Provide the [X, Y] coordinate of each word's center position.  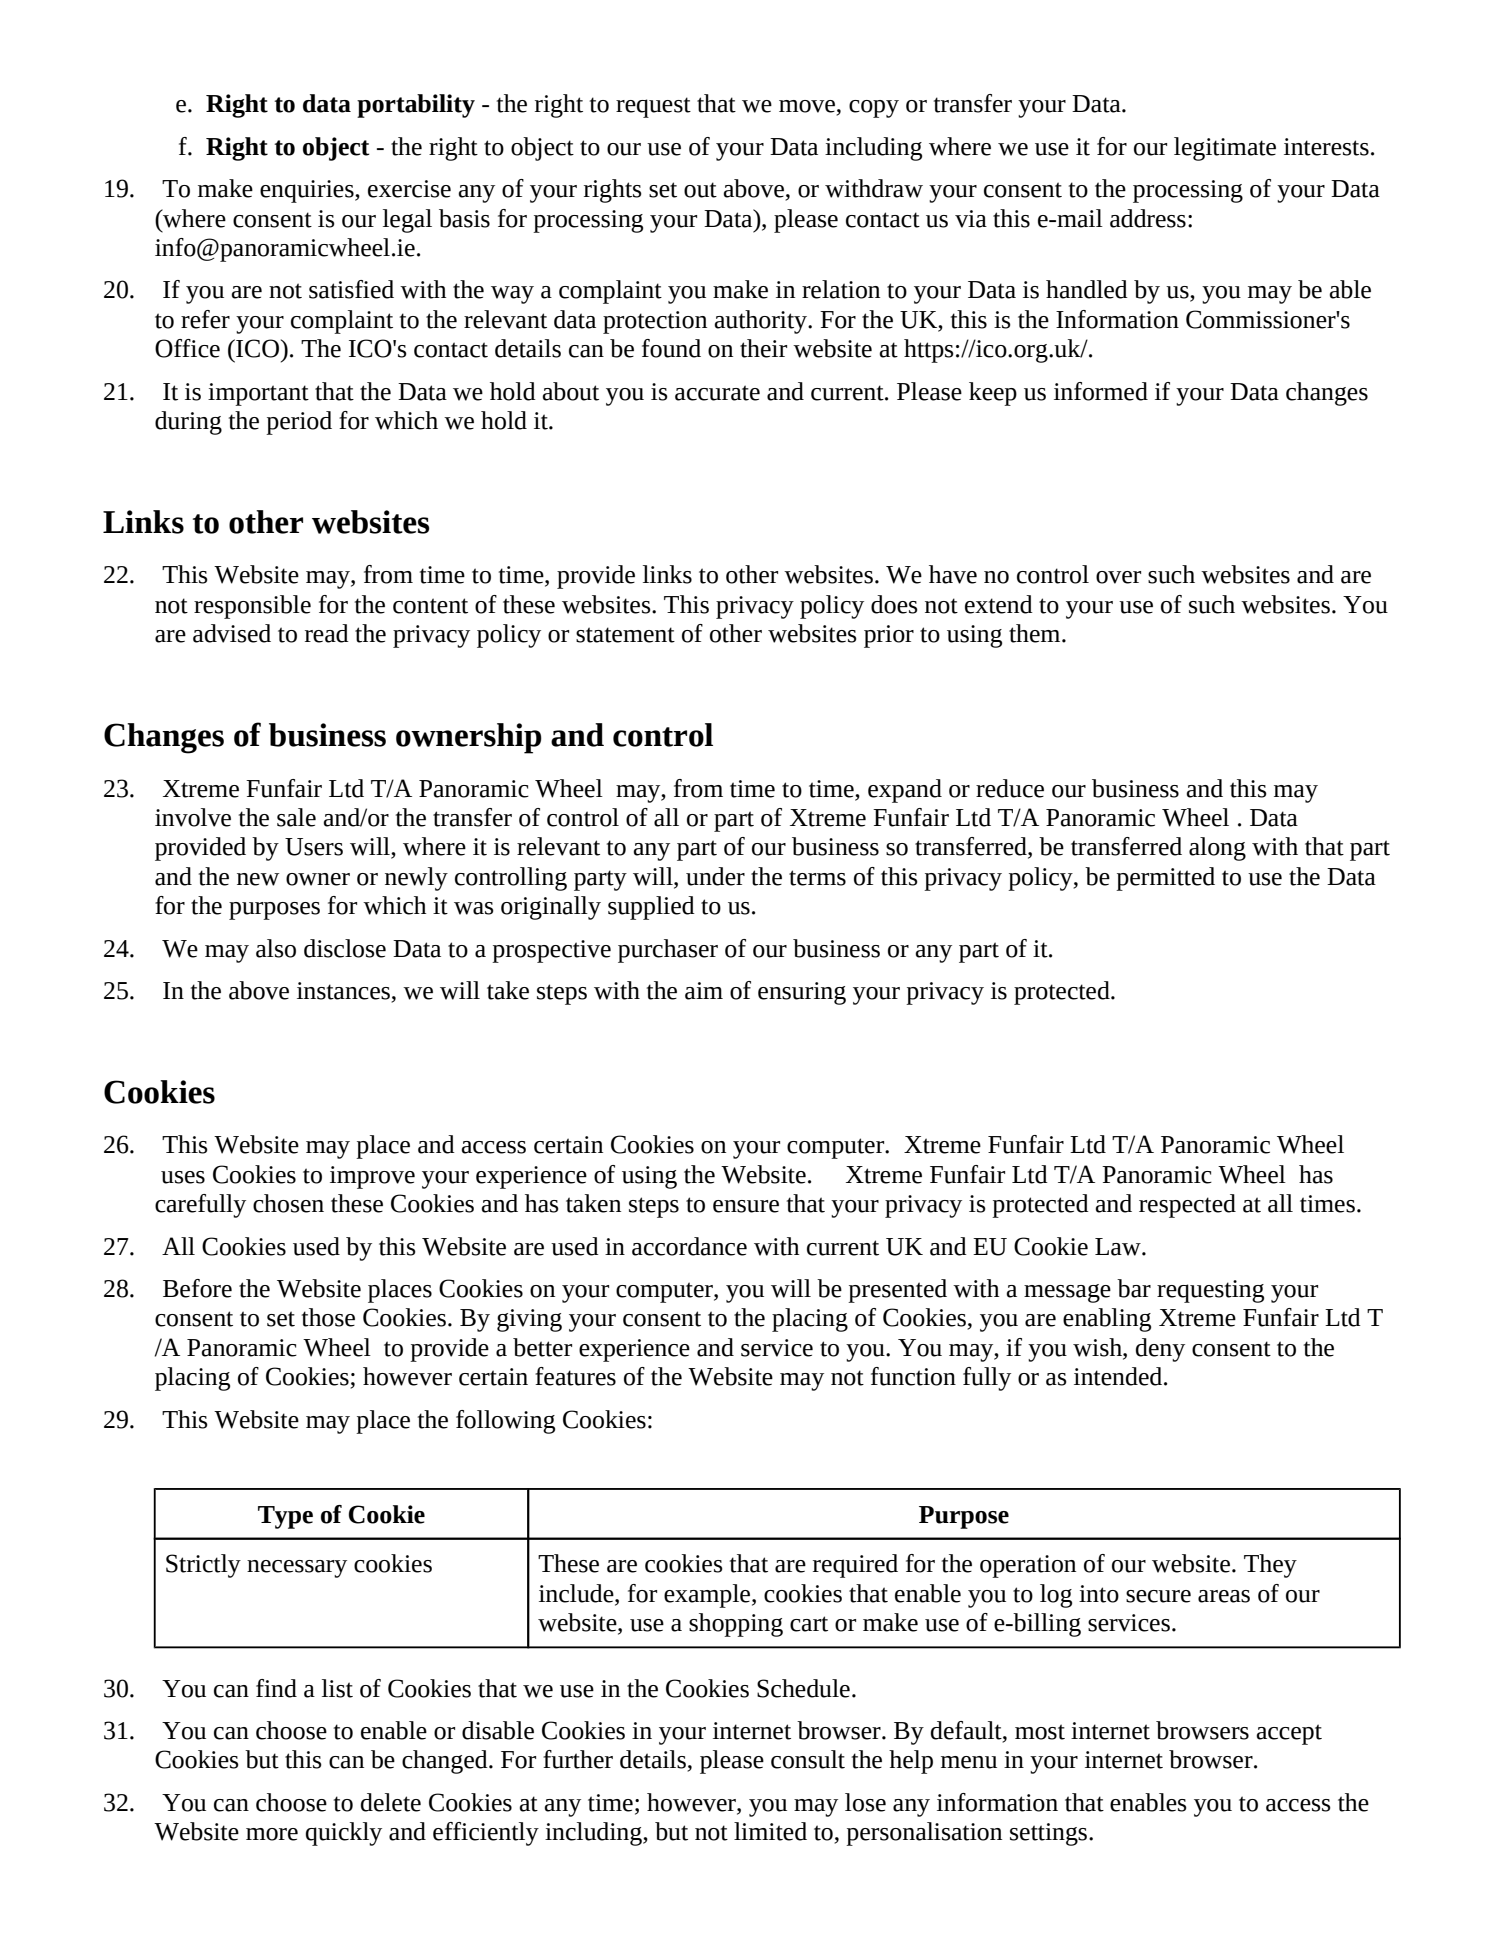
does [894, 604]
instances [343, 991]
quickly [344, 1834]
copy [874, 109]
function [913, 1376]
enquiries [308, 191]
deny [1160, 1350]
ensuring [802, 993]
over [1118, 577]
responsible [252, 607]
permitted [1165, 879]
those [328, 1317]
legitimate [1225, 149]
